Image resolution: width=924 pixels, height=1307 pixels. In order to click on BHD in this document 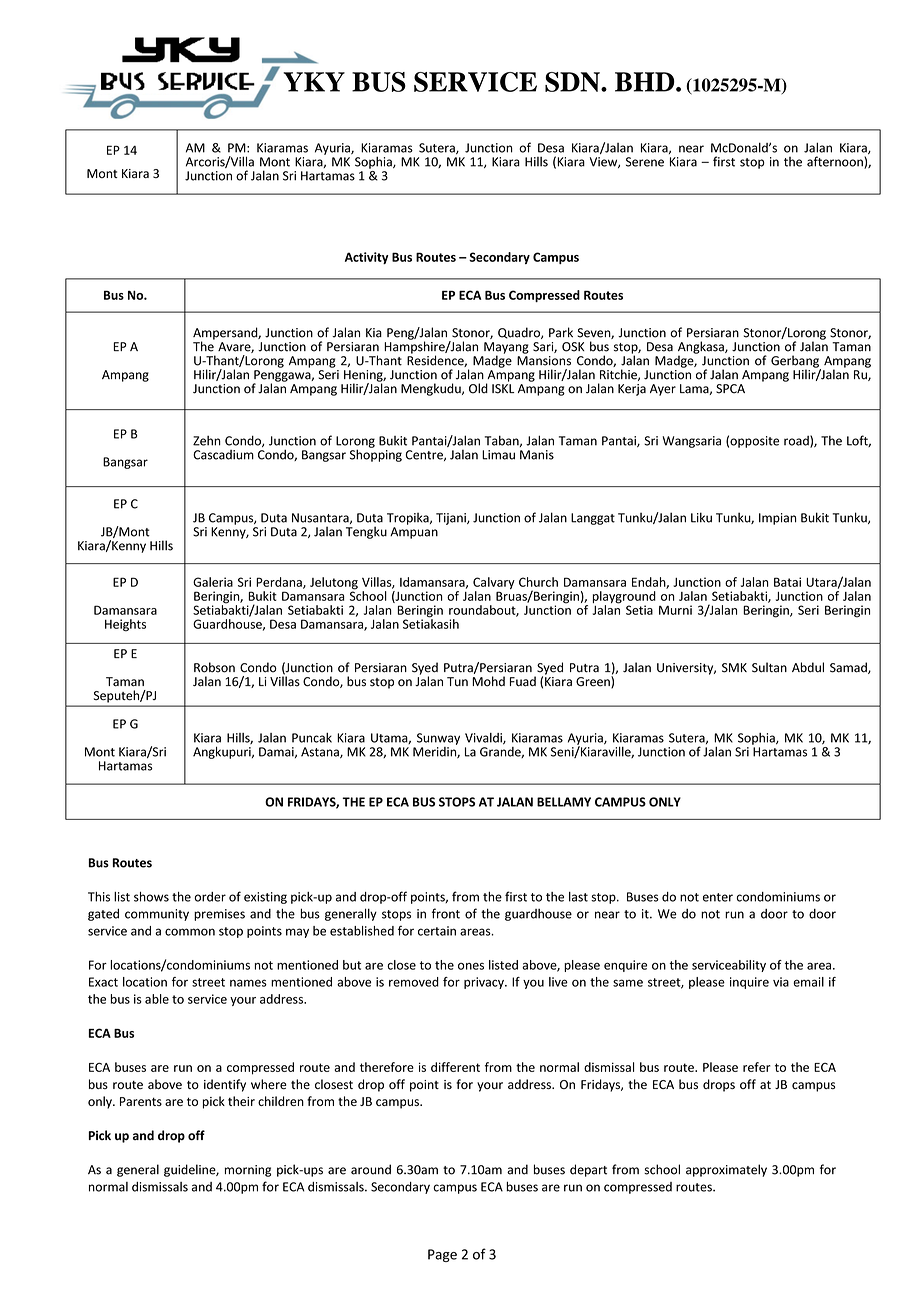, I will do `click(646, 82)`.
